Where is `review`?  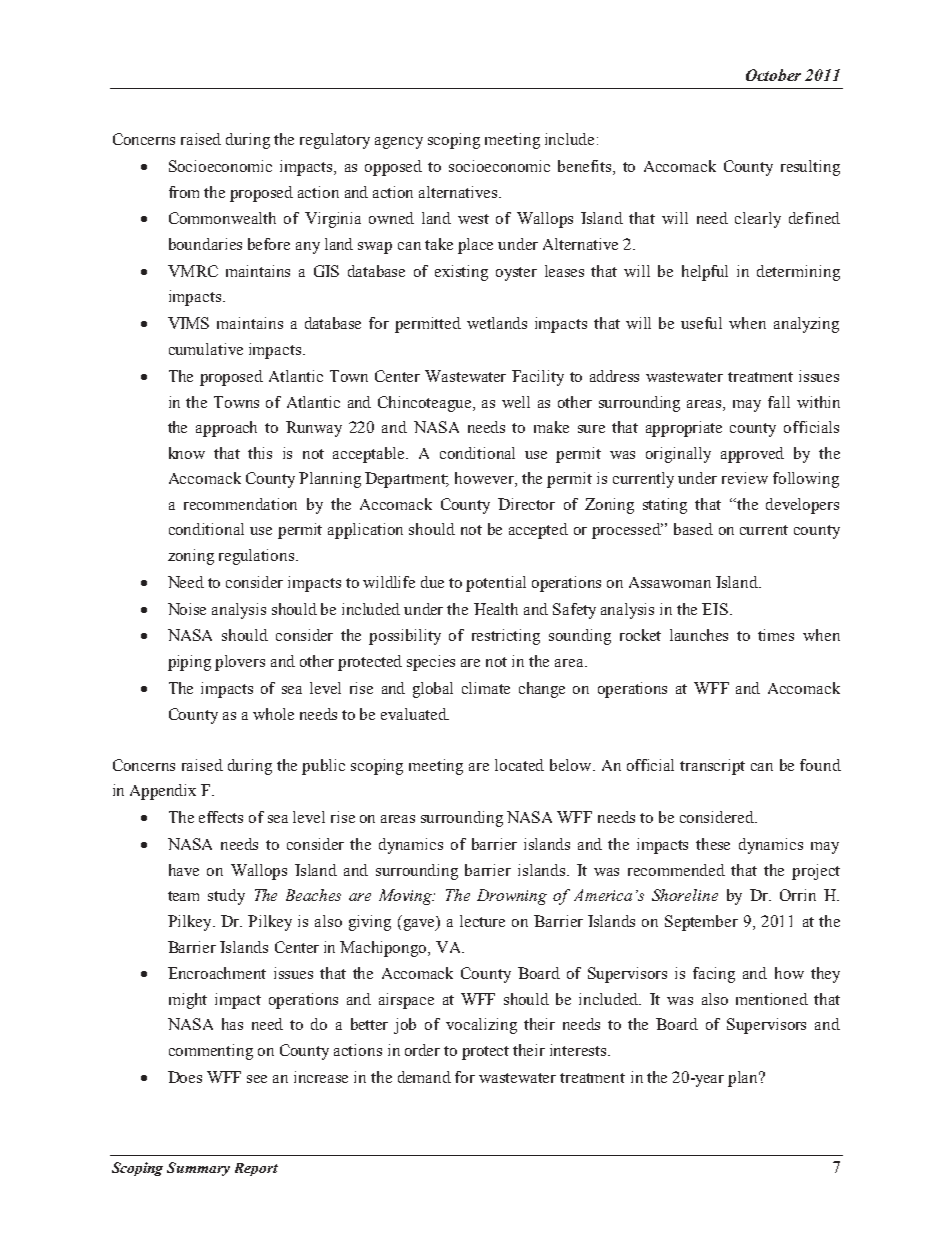 review is located at coordinates (745, 478).
